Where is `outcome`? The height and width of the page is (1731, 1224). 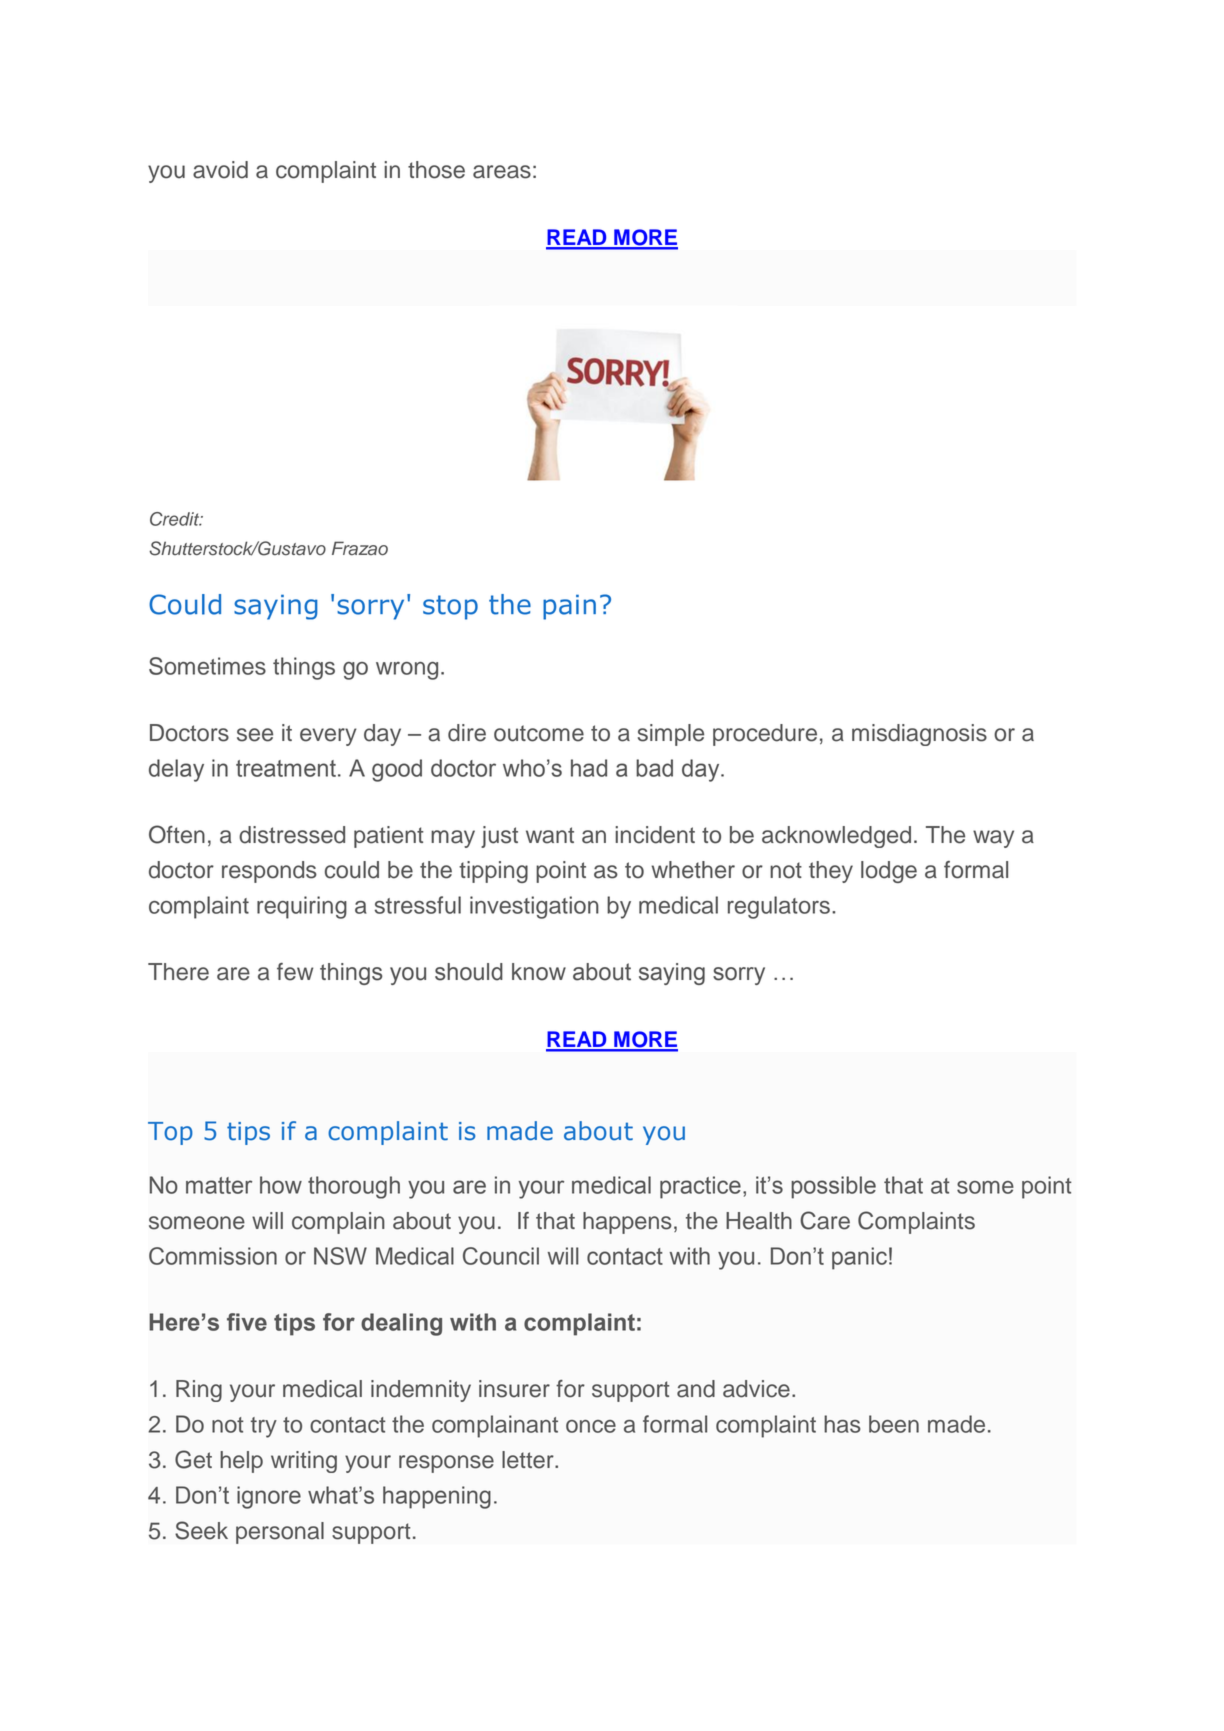
outcome is located at coordinates (539, 733).
